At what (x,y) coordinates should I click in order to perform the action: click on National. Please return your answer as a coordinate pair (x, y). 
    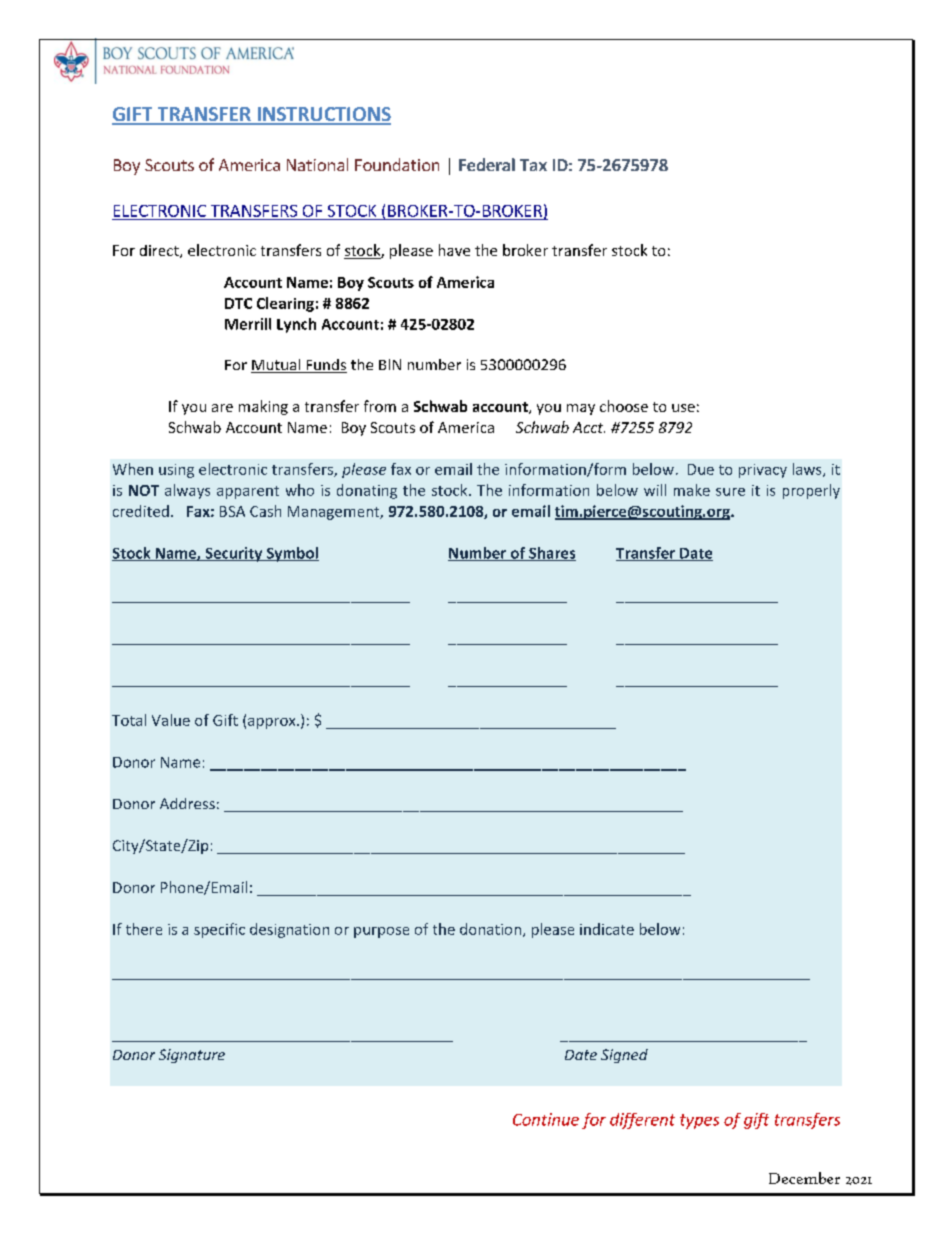
    Looking at the image, I should click on (317, 164).
